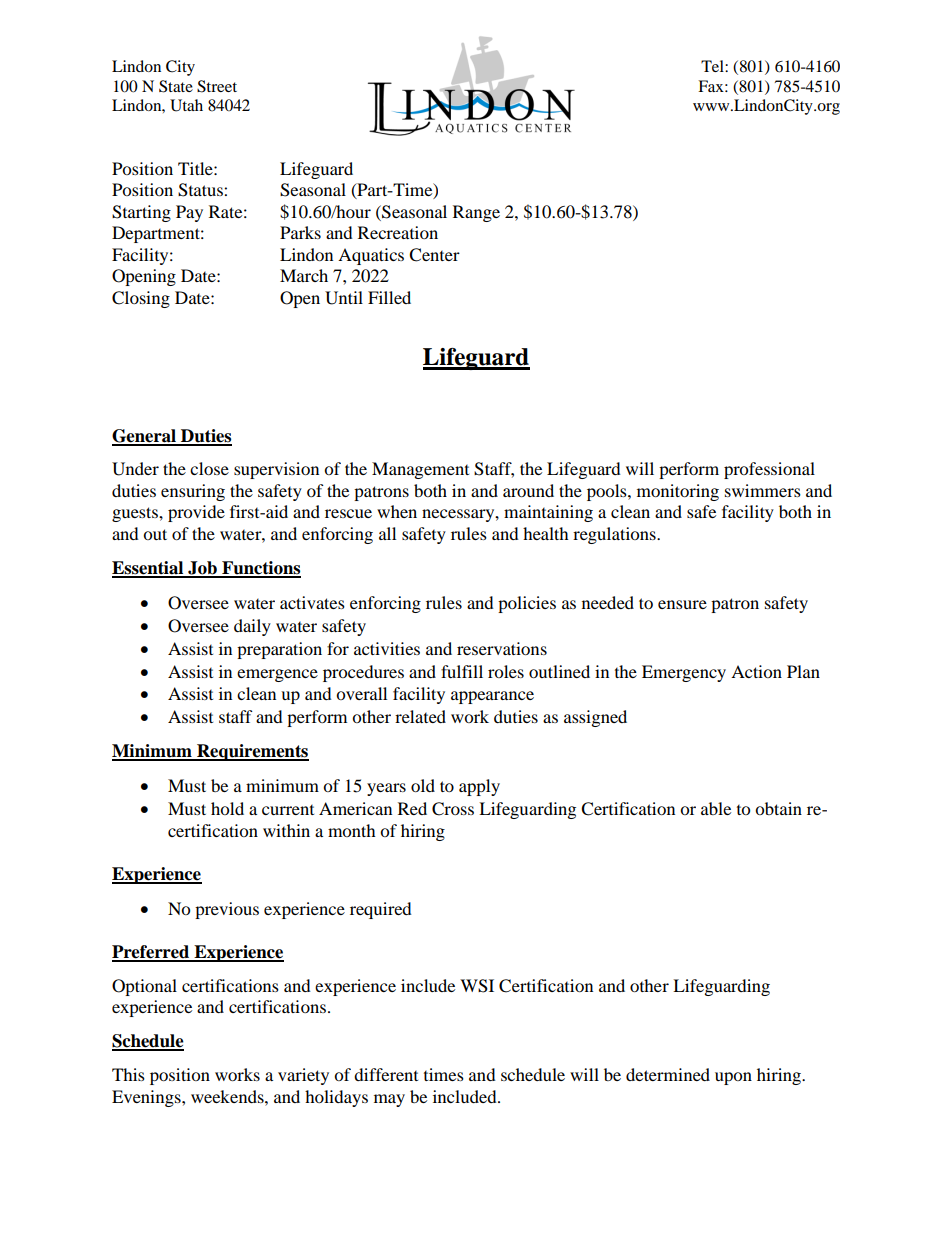 The width and height of the image is (952, 1233). Describe the element at coordinates (716, 808) in the image. I see `able` at that location.
